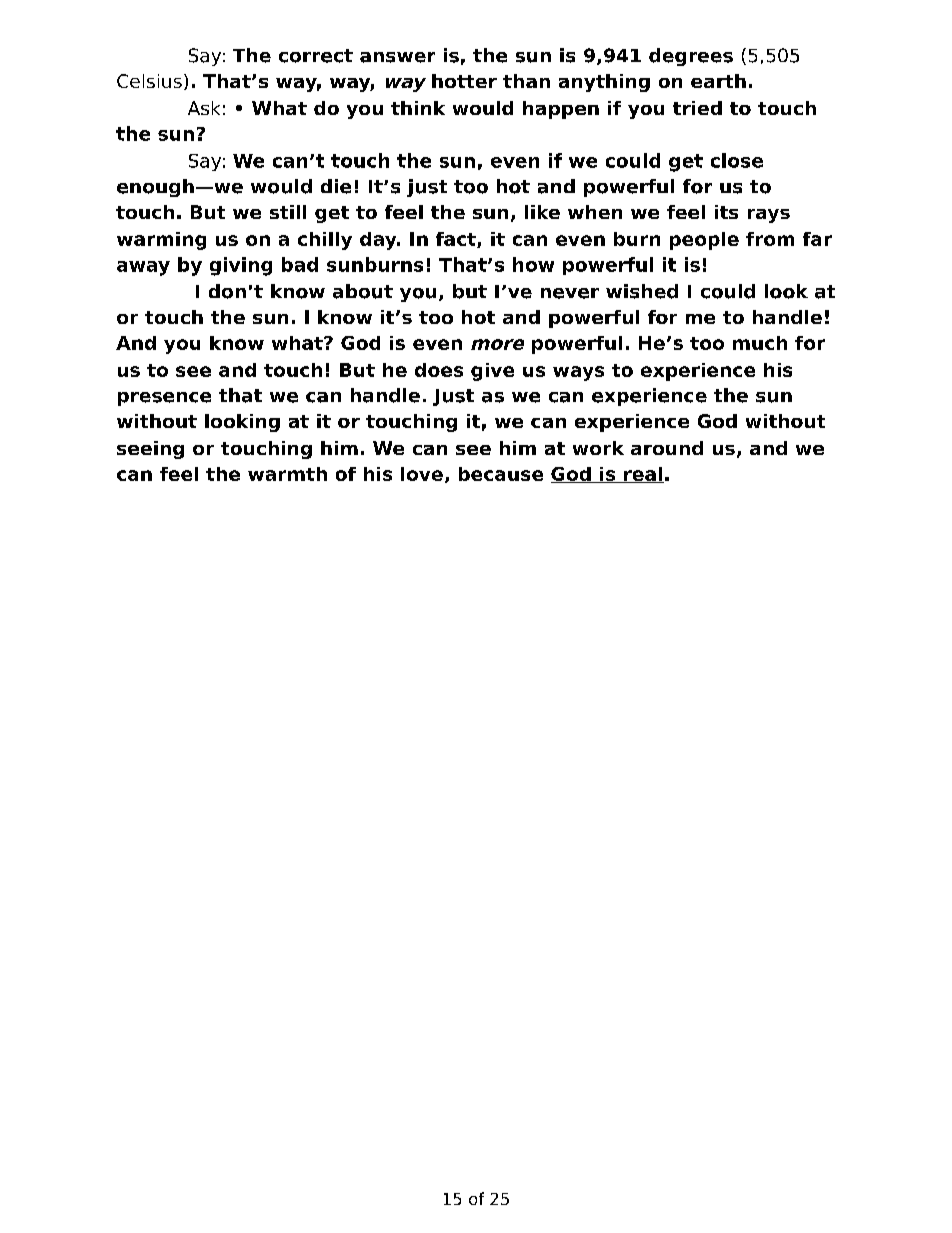 This screenshot has width=952, height=1233. I want to click on around, so click(667, 448).
